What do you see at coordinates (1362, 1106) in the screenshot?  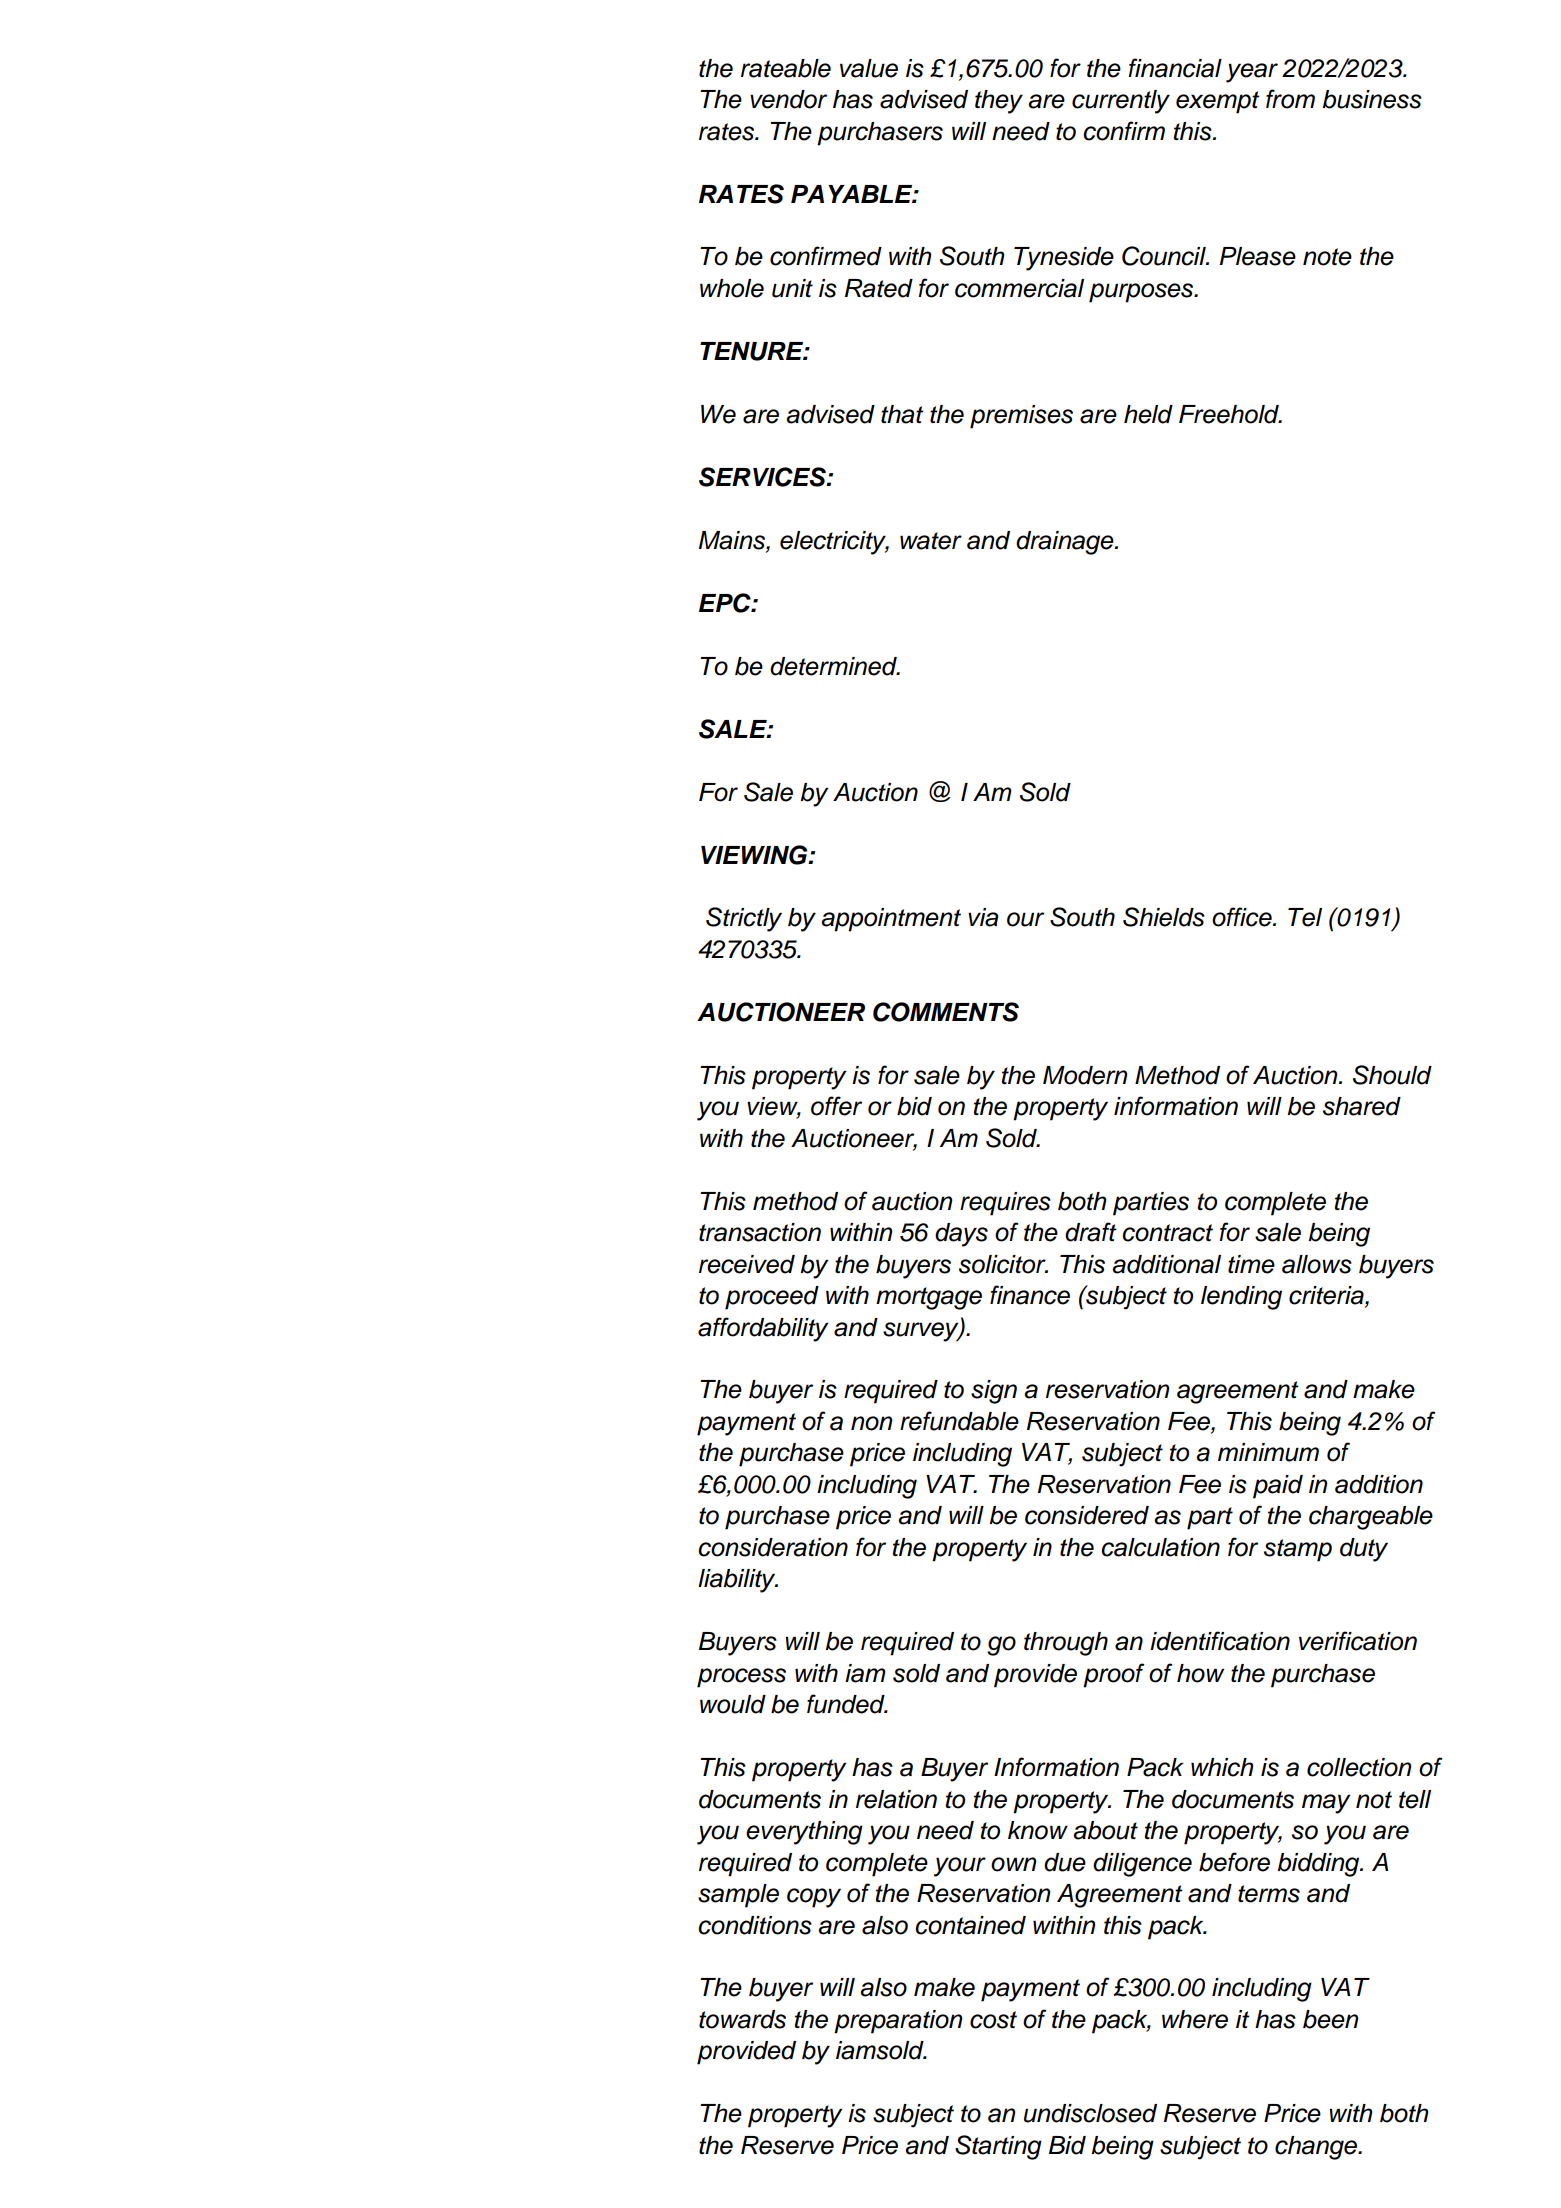 I see `shared` at bounding box center [1362, 1106].
